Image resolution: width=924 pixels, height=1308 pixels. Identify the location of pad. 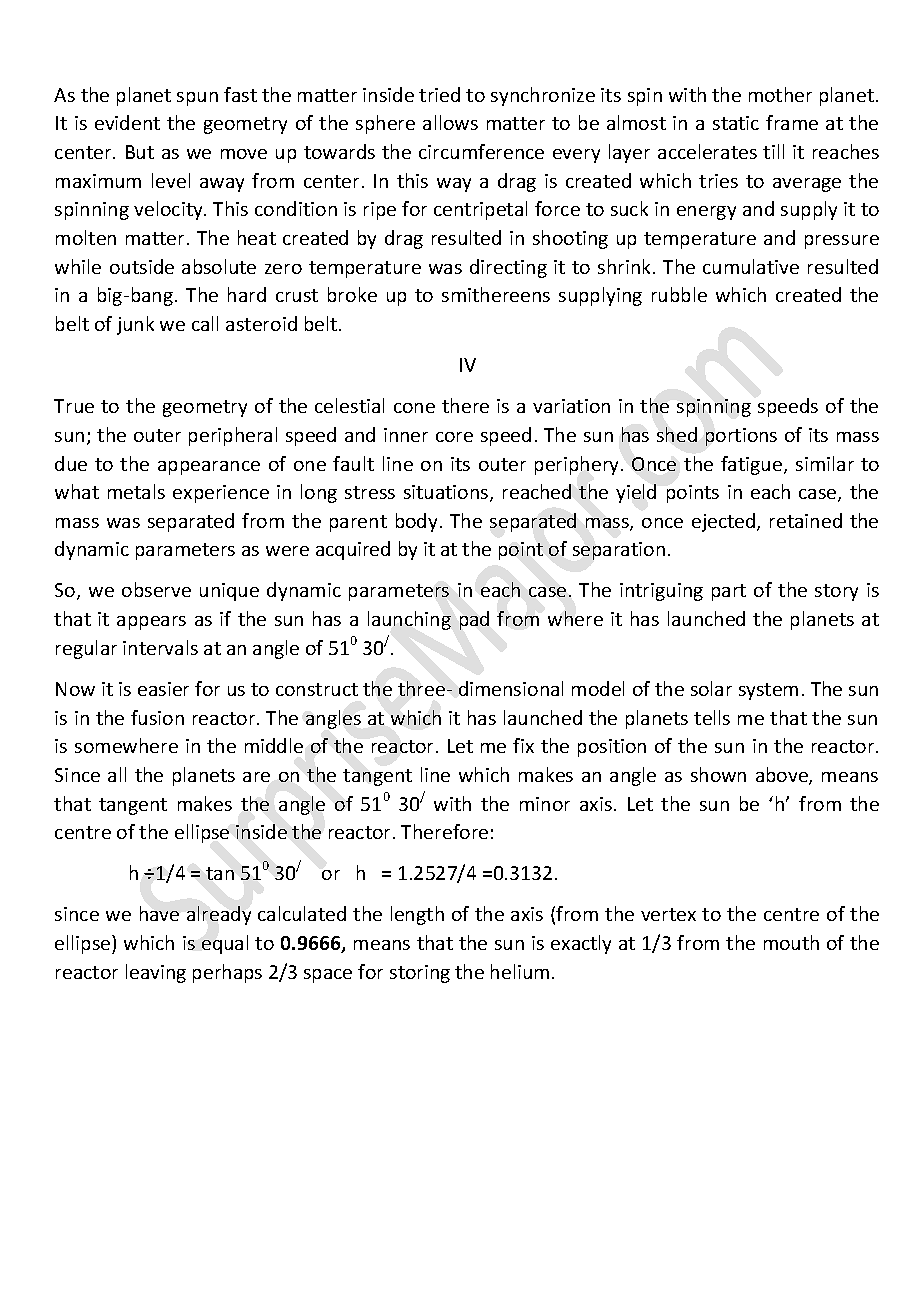
(474, 620).
